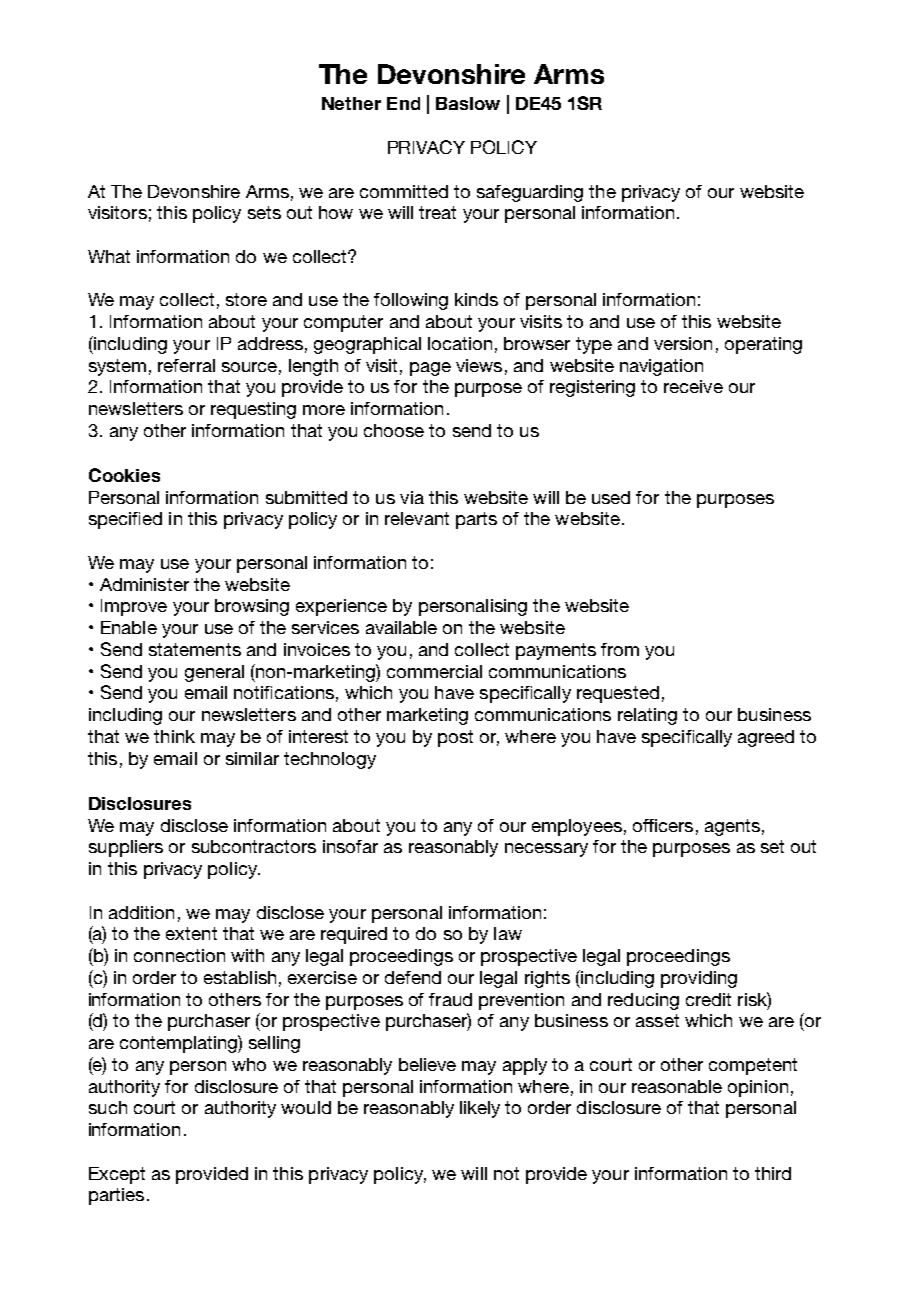 The width and height of the screenshot is (924, 1308). Describe the element at coordinates (732, 827) in the screenshot. I see `agents` at that location.
